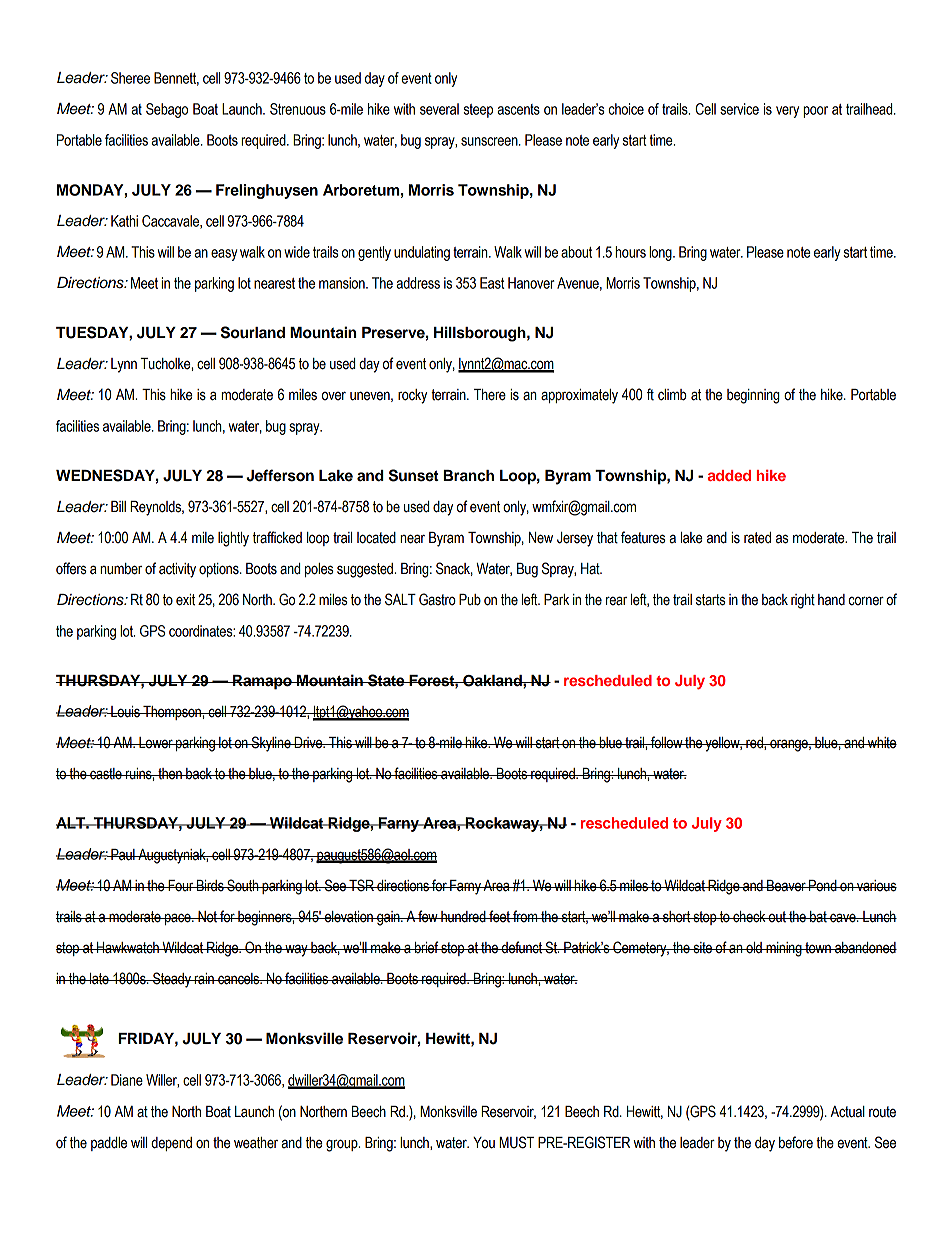  What do you see at coordinates (124, 221) in the page?
I see `Kathi` at bounding box center [124, 221].
